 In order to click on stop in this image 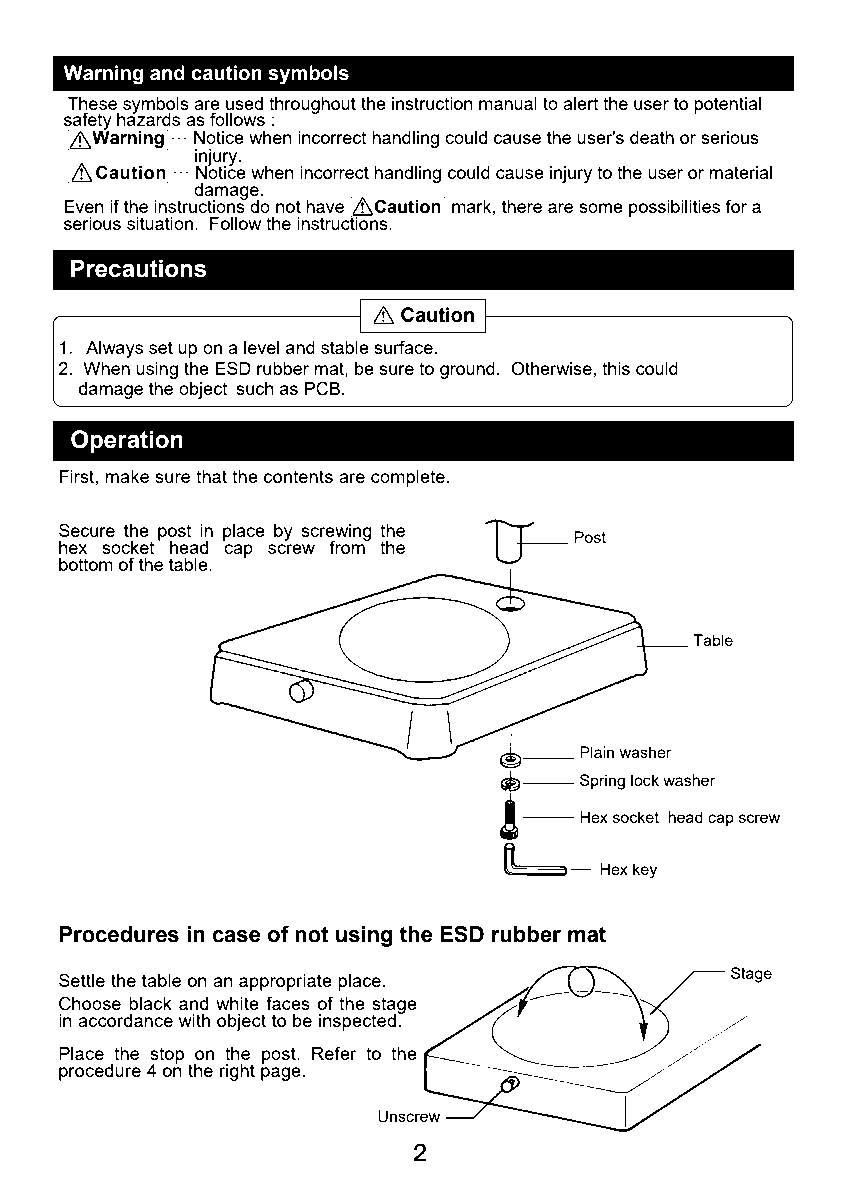, I will do `click(167, 1056)`.
